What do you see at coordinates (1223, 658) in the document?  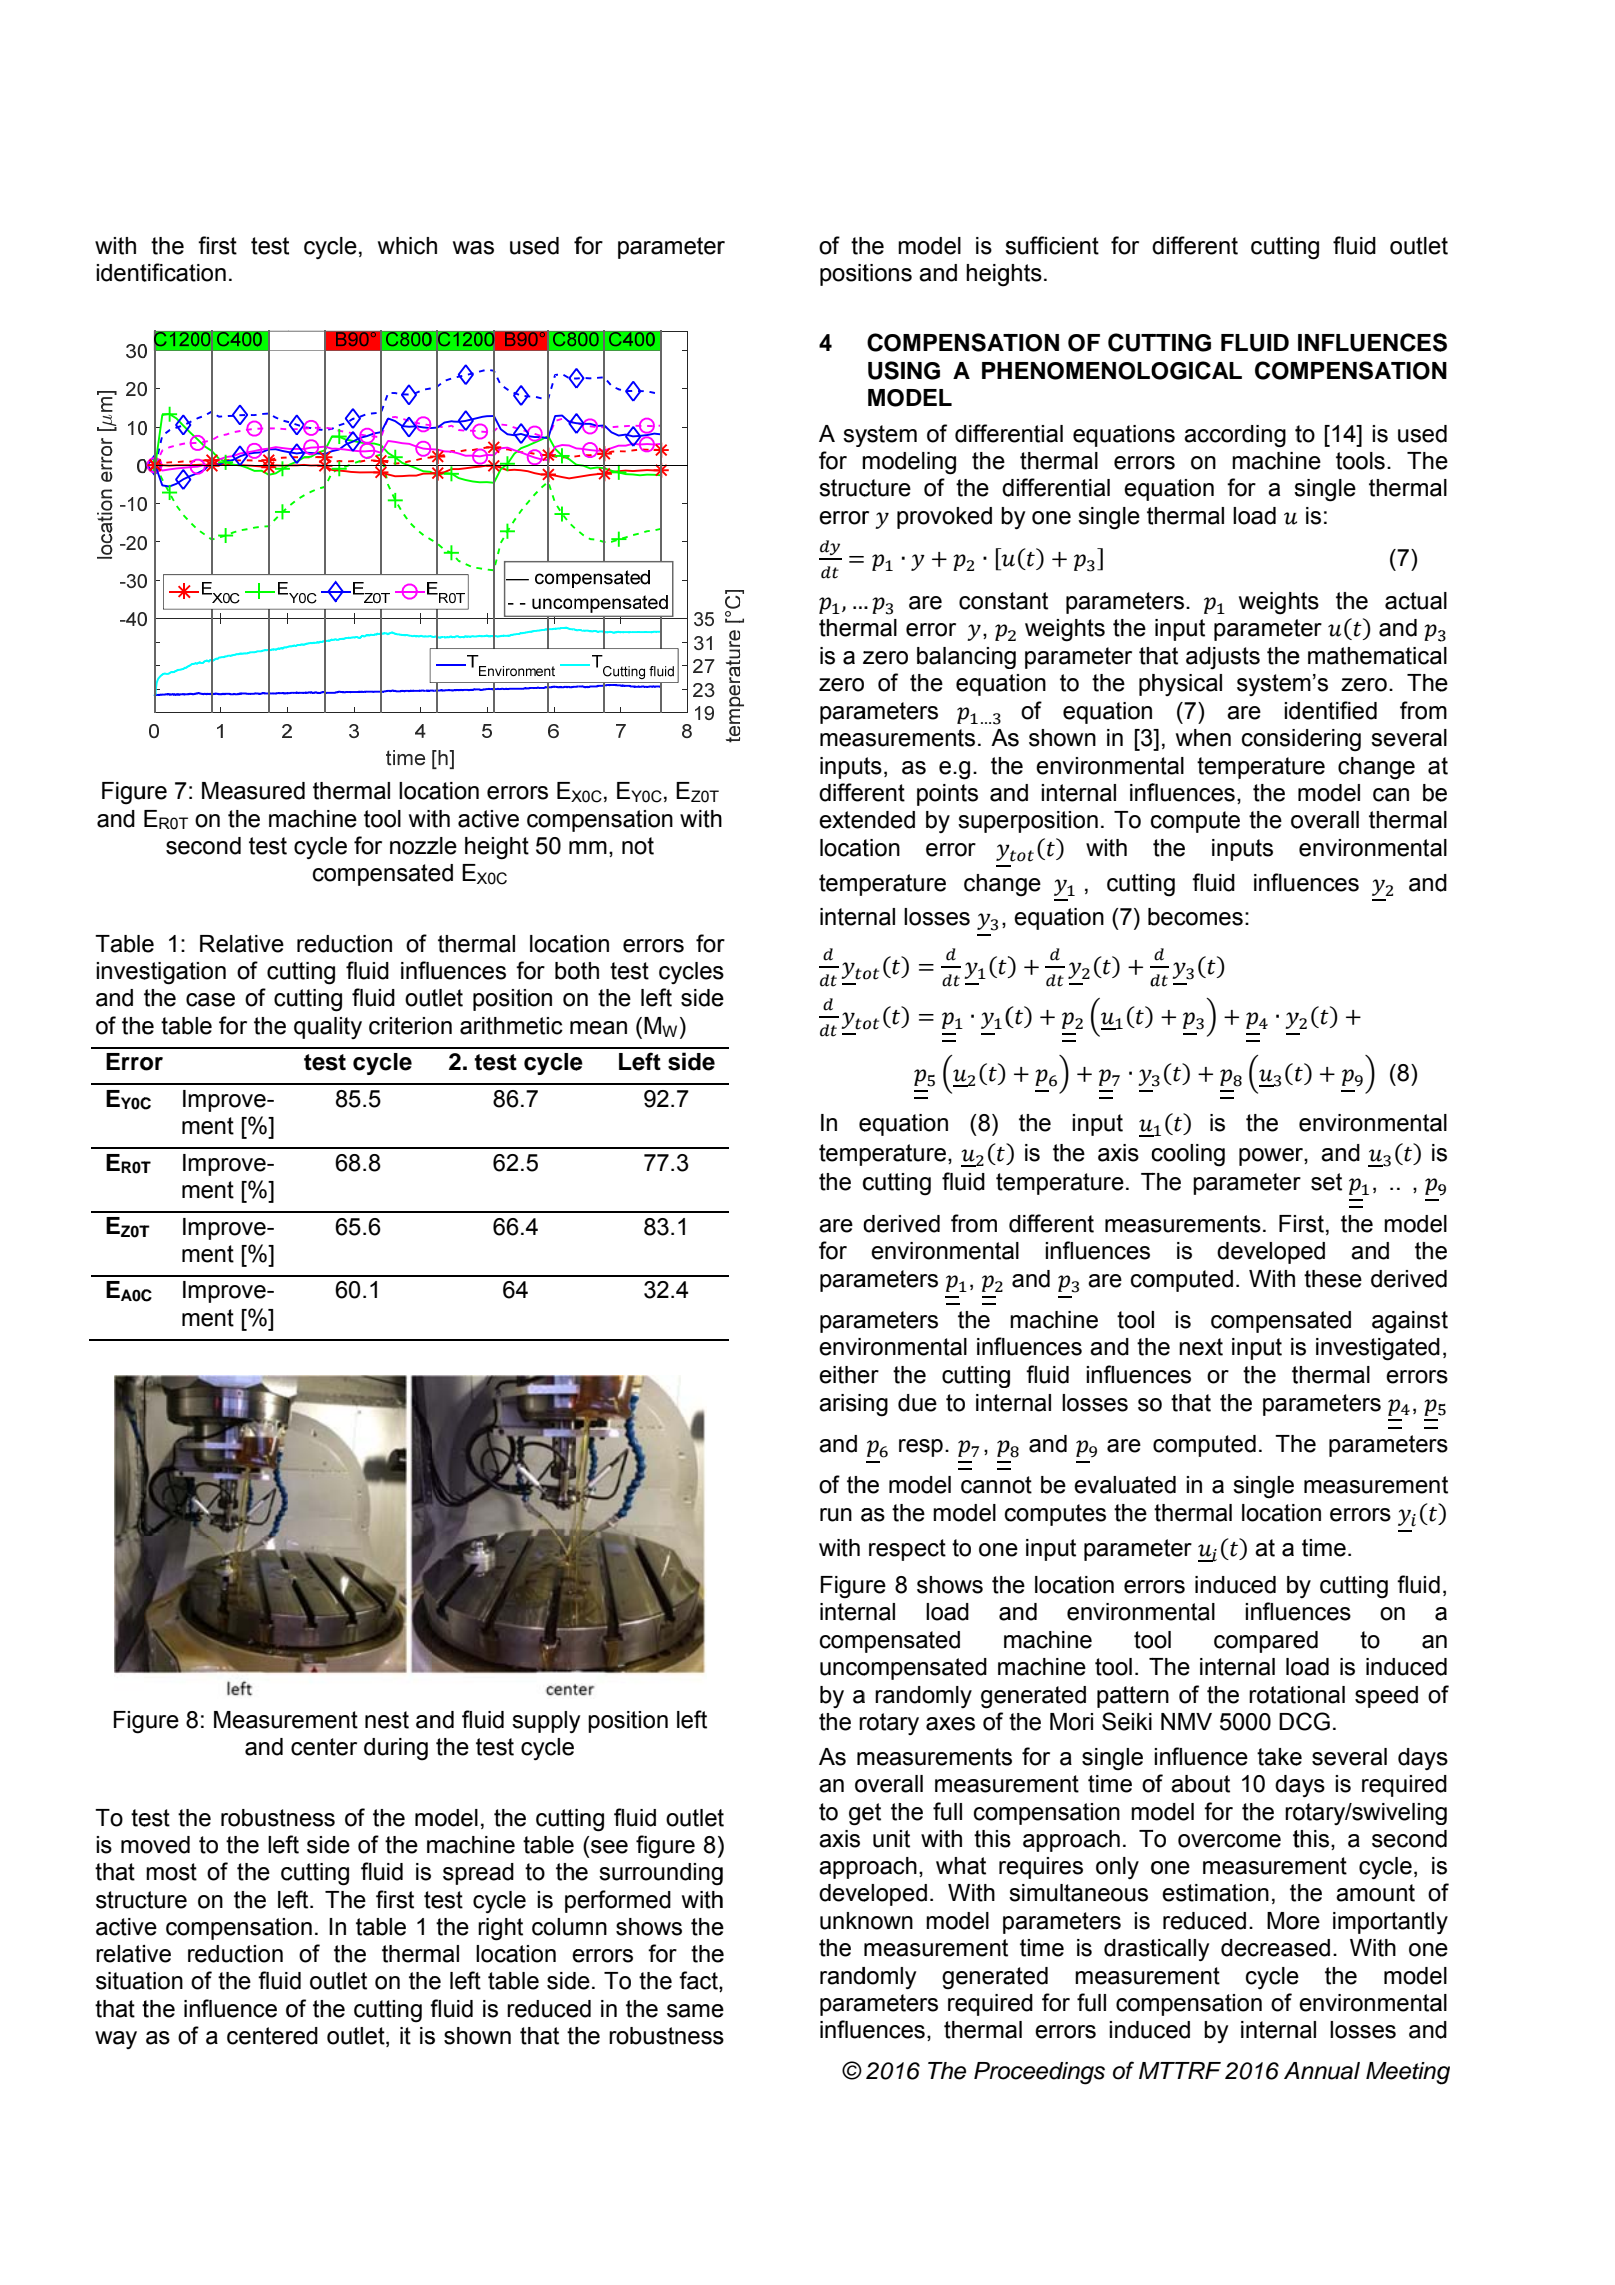 I see `adjusts` at bounding box center [1223, 658].
